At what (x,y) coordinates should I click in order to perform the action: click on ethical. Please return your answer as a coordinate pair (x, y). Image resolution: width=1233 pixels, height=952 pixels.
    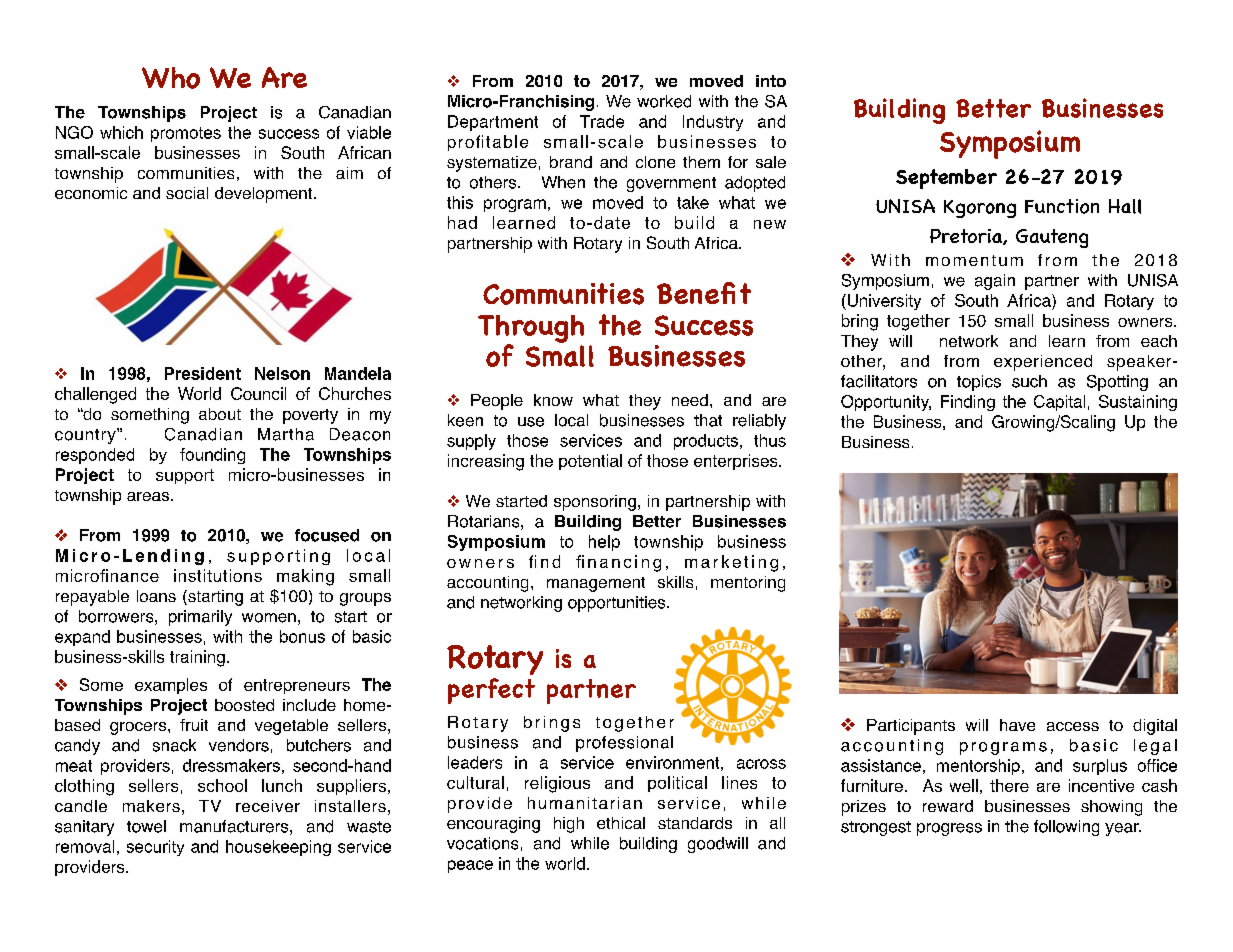
    Looking at the image, I should click on (621, 823).
